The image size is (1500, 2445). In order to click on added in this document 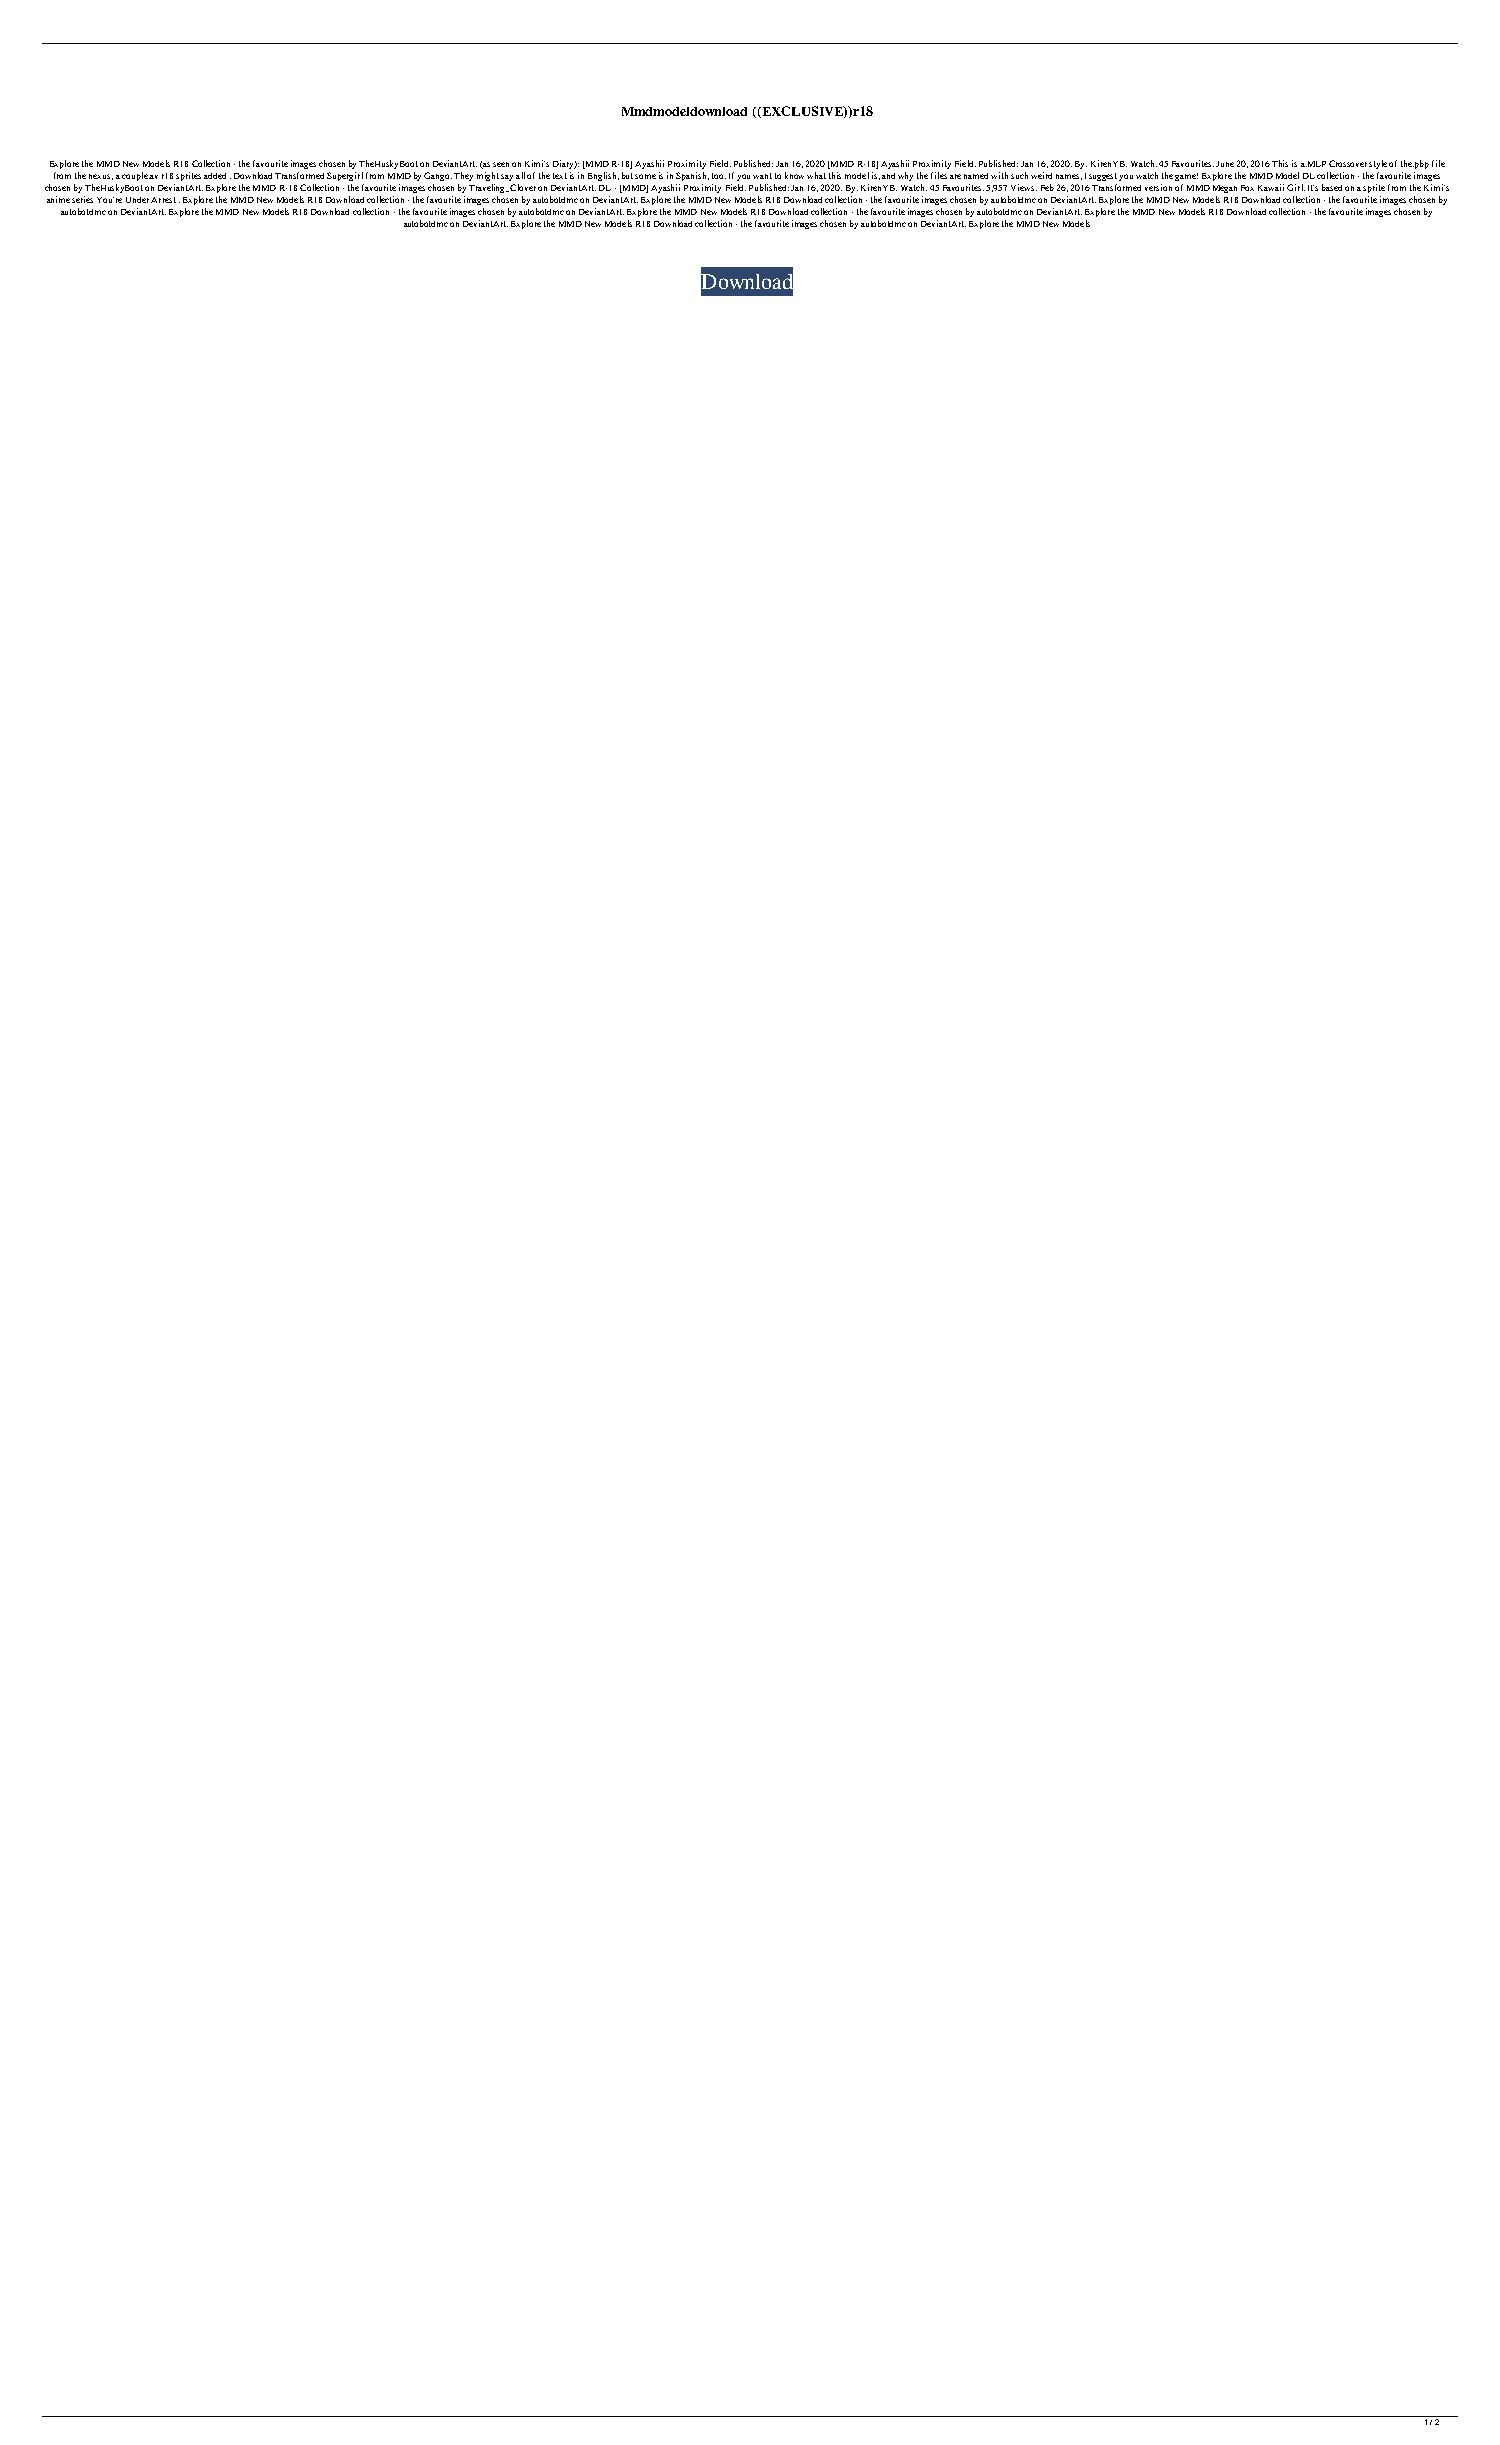, I will do `click(215, 176)`.
